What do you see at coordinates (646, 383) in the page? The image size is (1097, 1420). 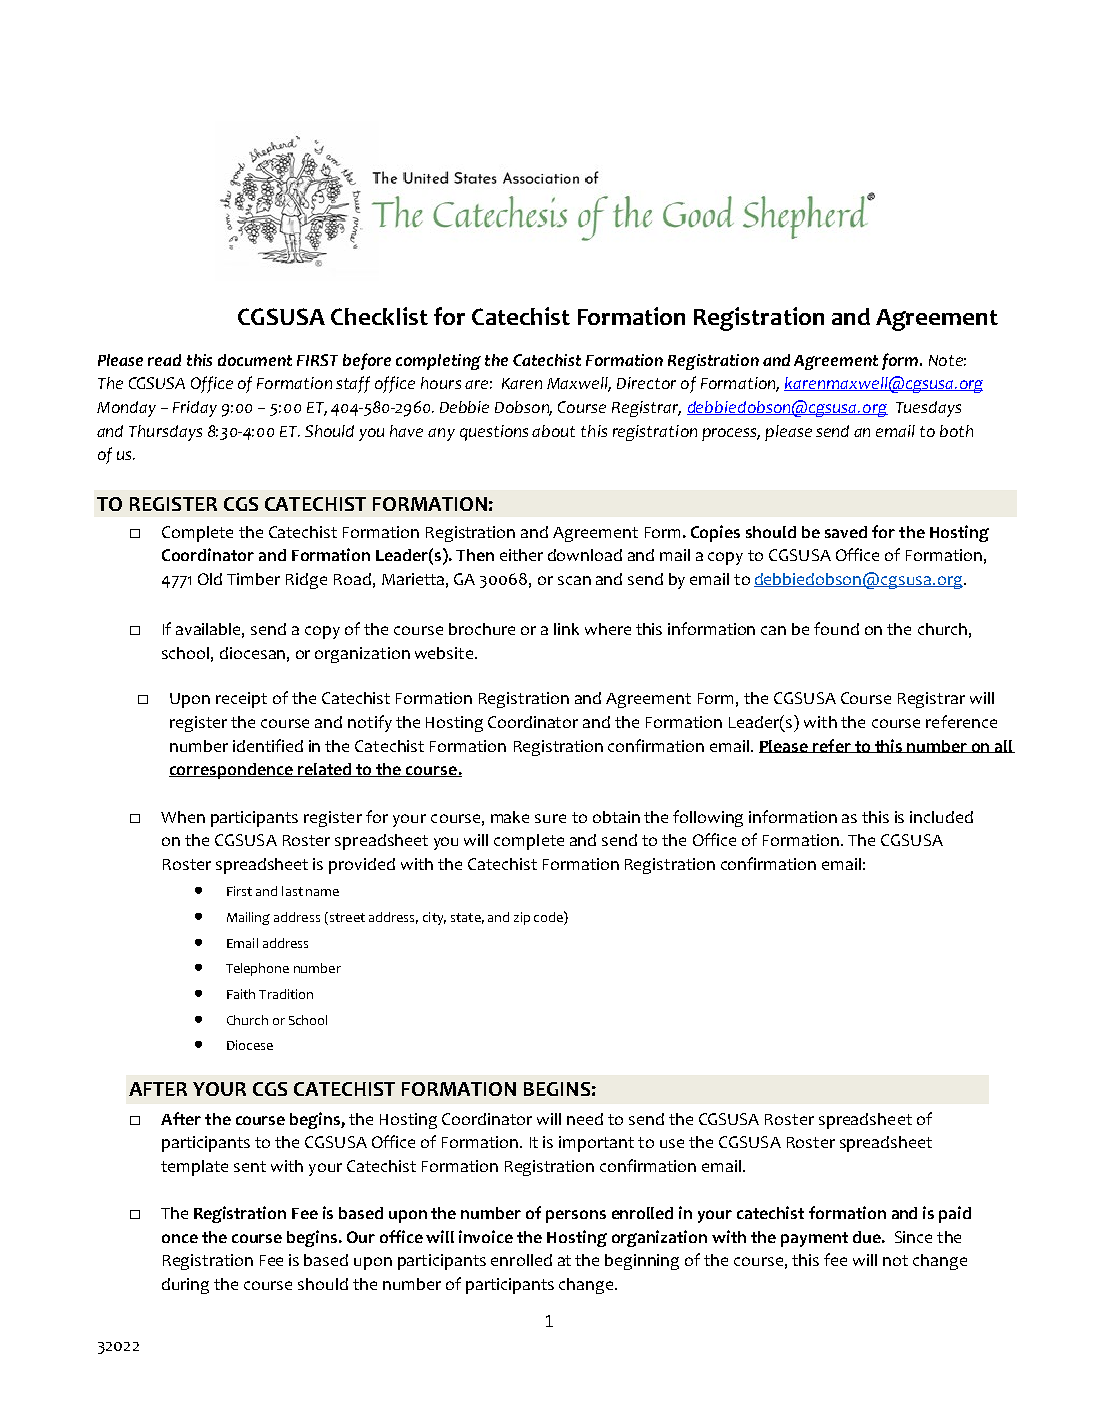 I see `Director` at bounding box center [646, 383].
